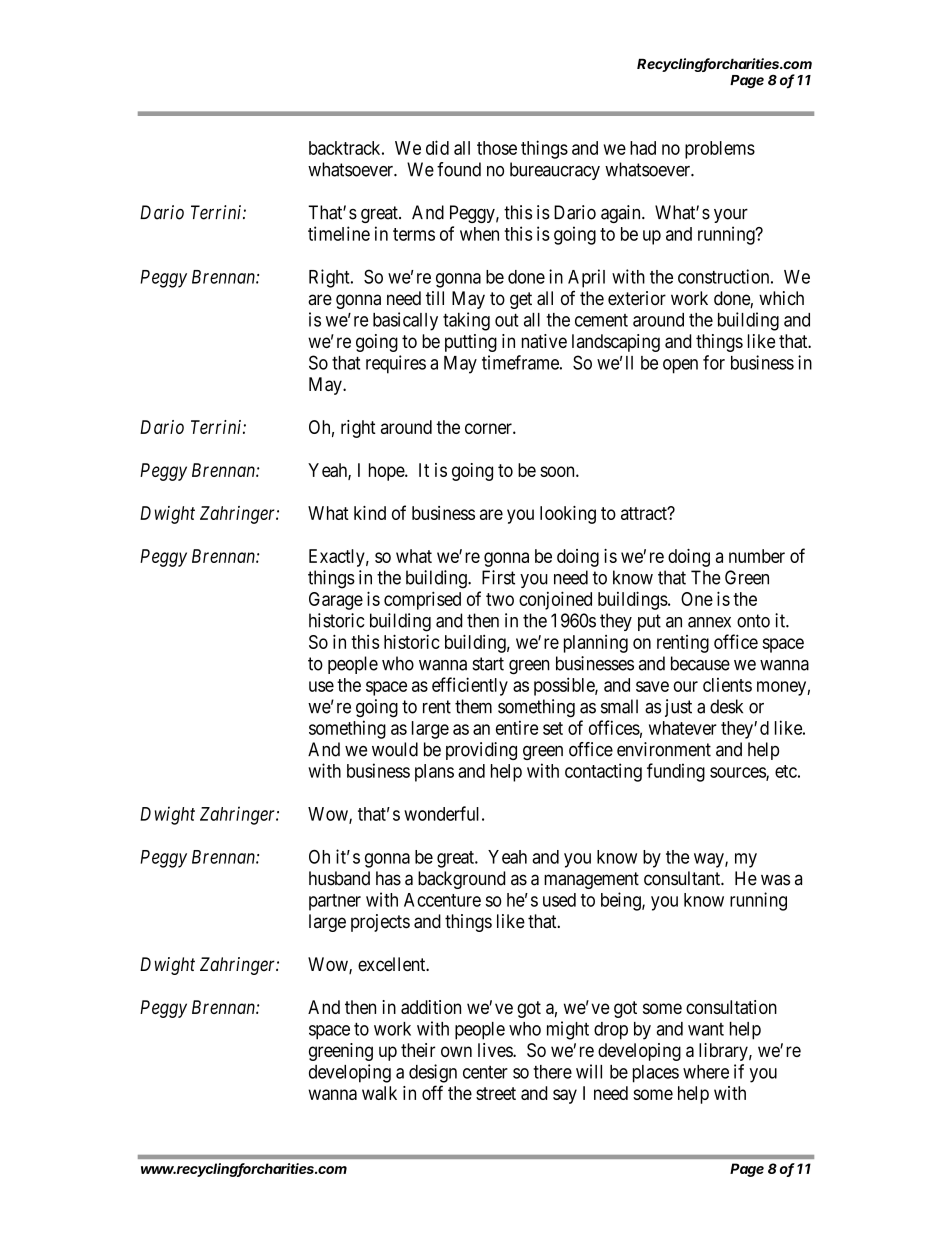 The image size is (952, 1233). I want to click on onto, so click(753, 621).
